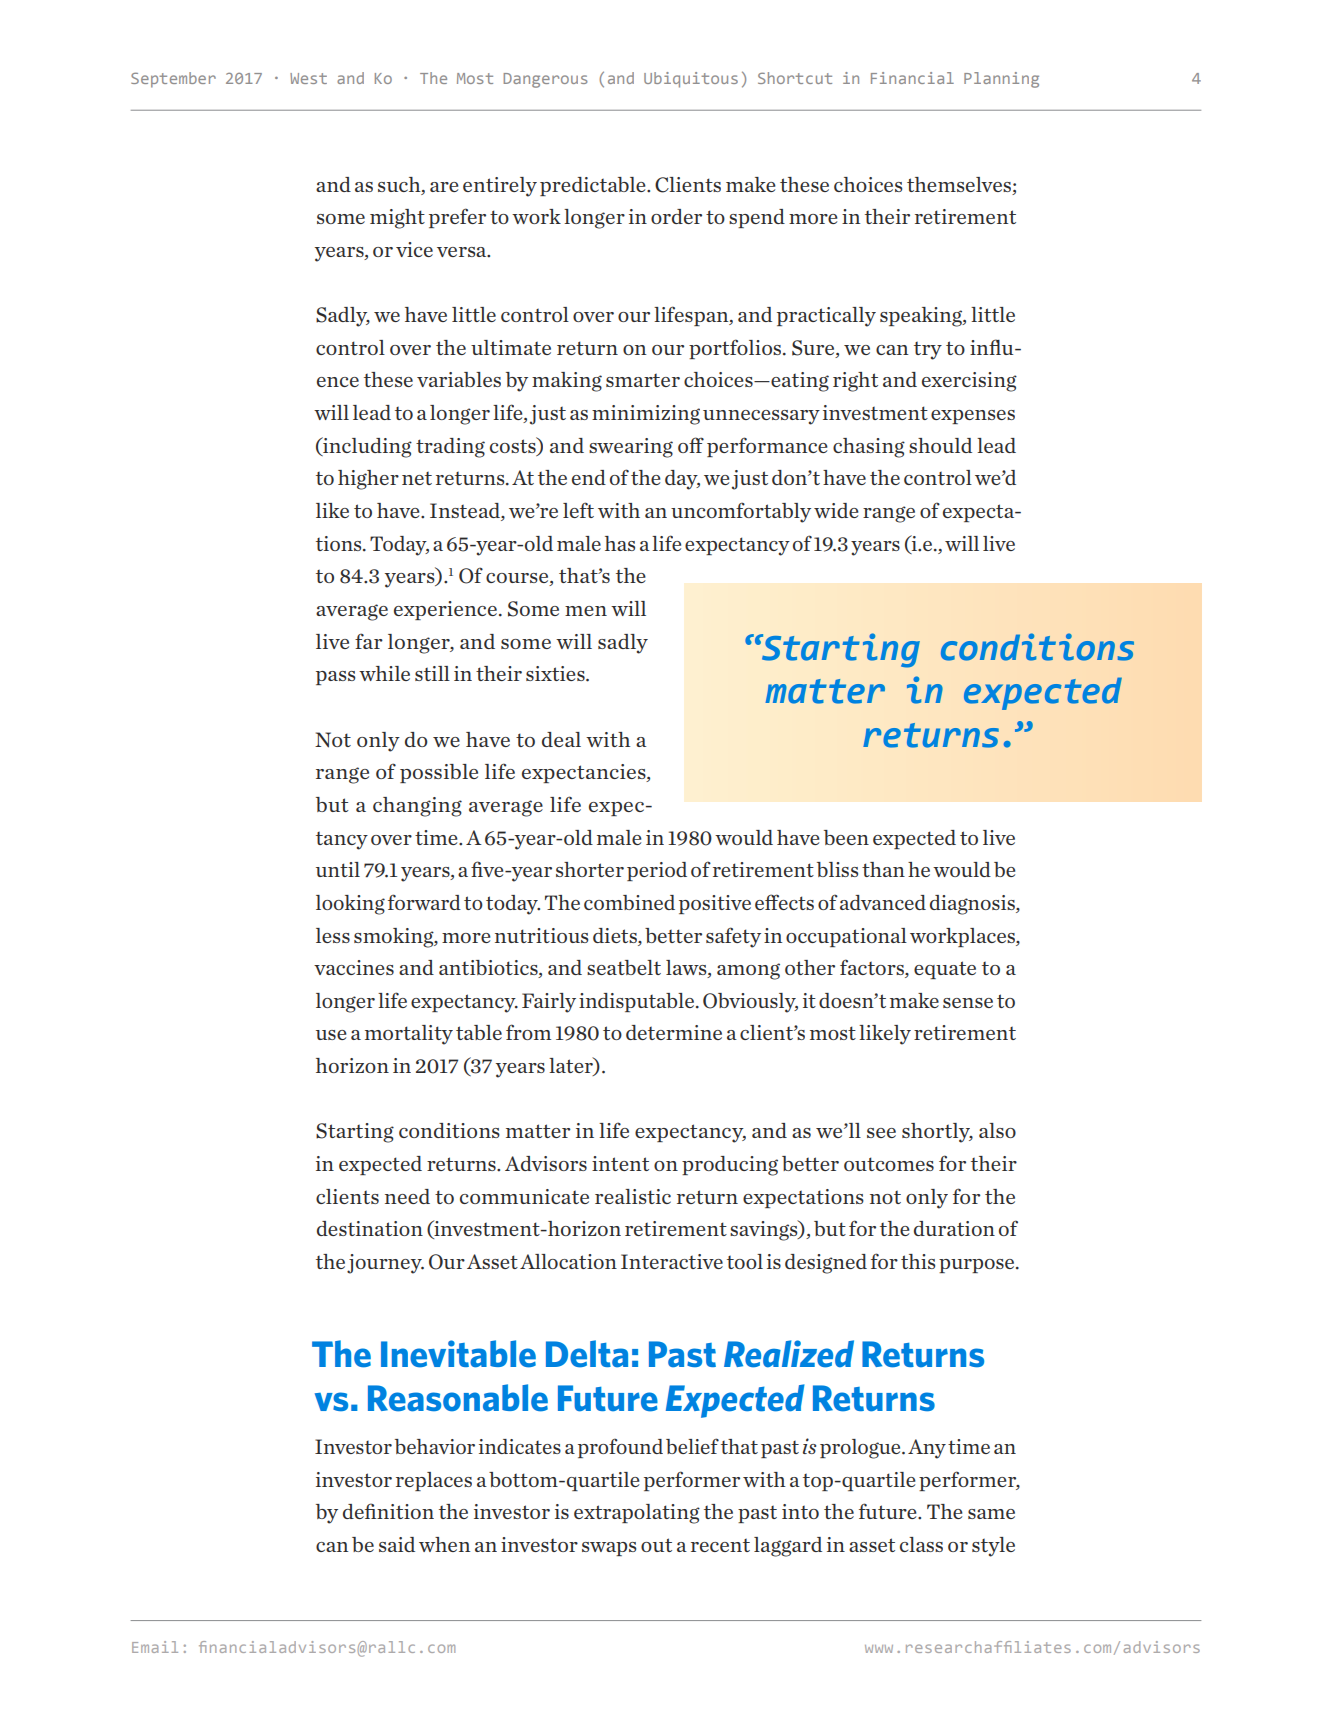  What do you see at coordinates (1001, 80) in the image?
I see `Planning` at bounding box center [1001, 80].
